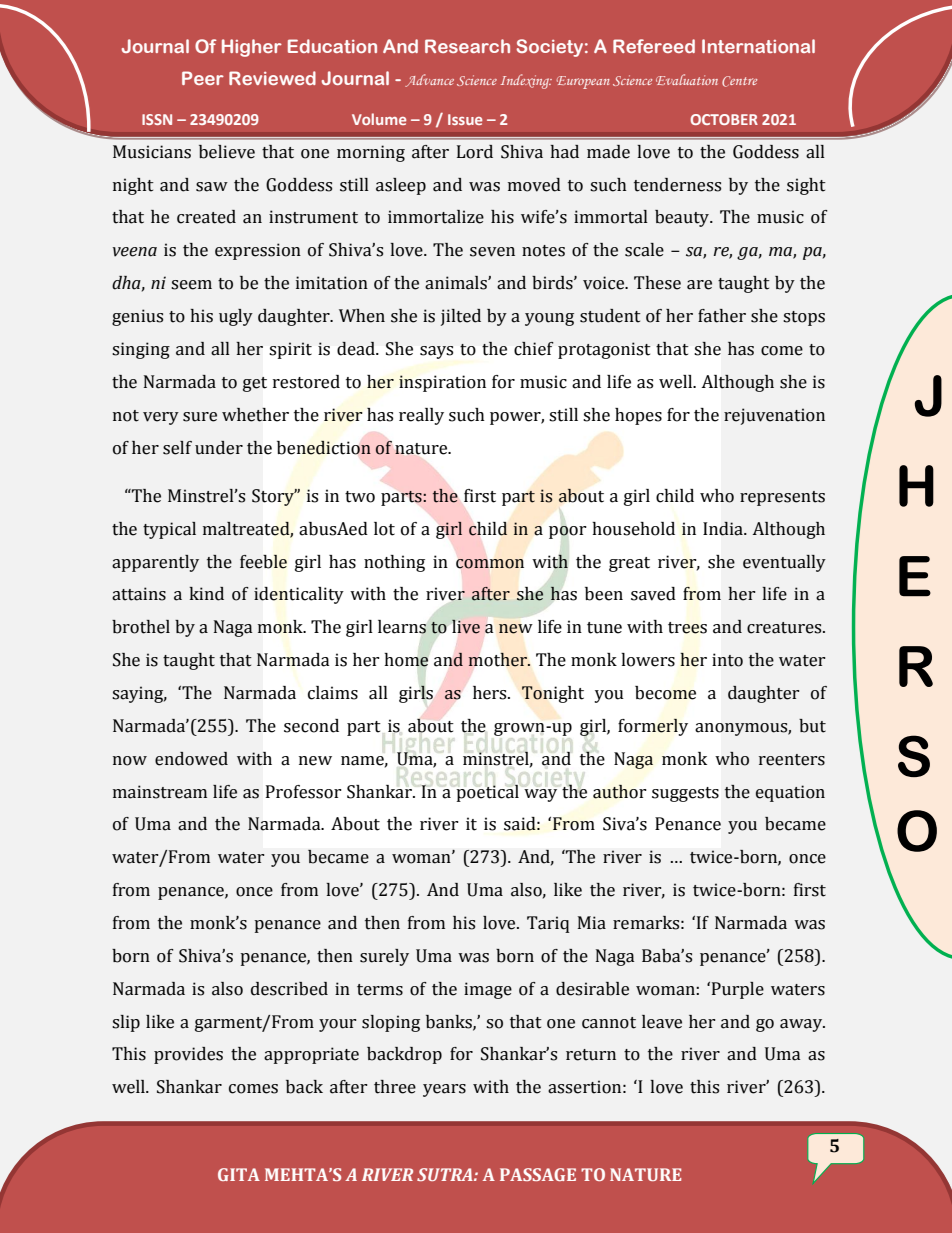 The height and width of the page is (1233, 952). I want to click on years, so click(444, 1090).
